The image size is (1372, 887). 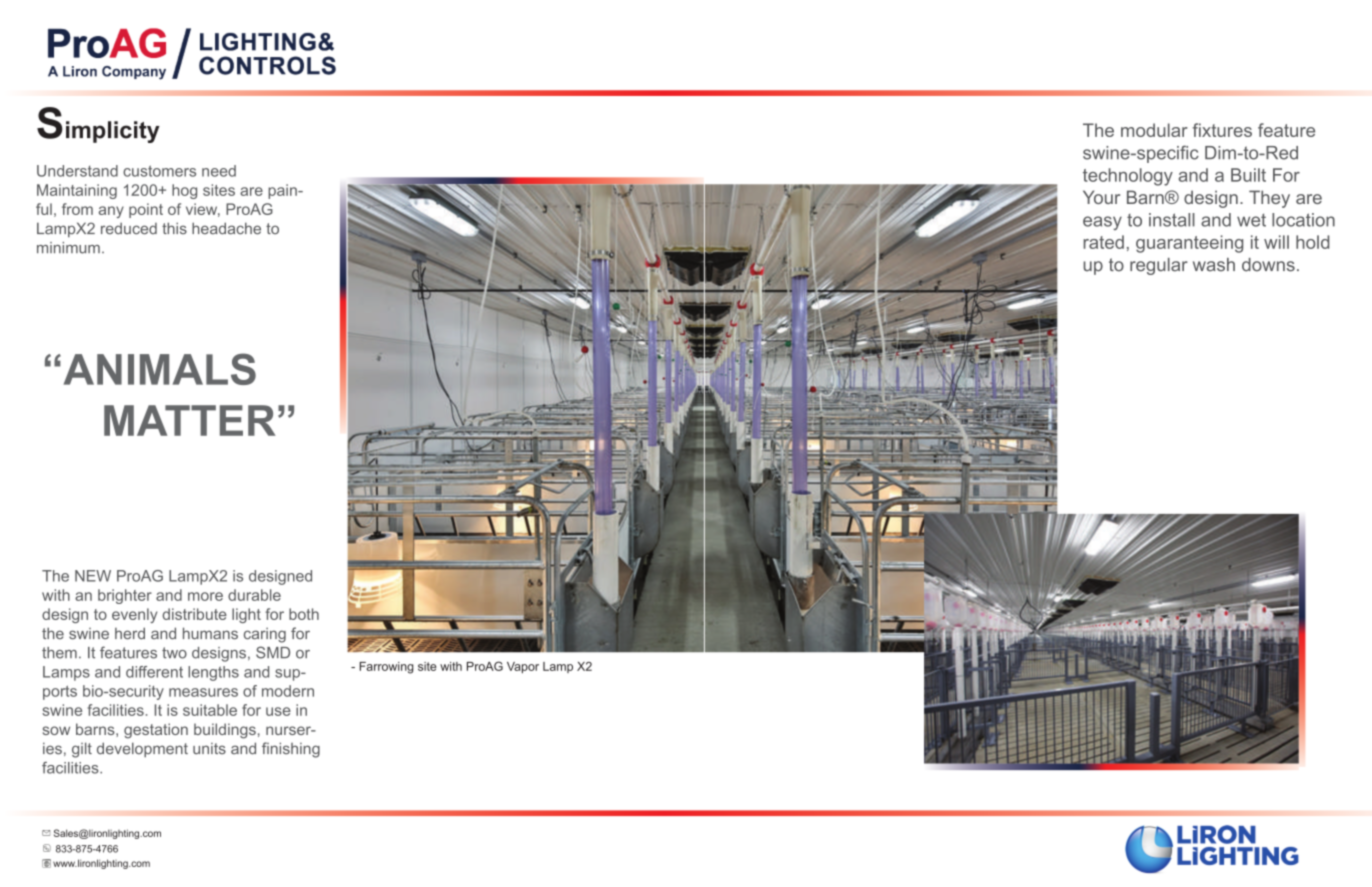 What do you see at coordinates (68, 248) in the screenshot?
I see `minimum` at bounding box center [68, 248].
